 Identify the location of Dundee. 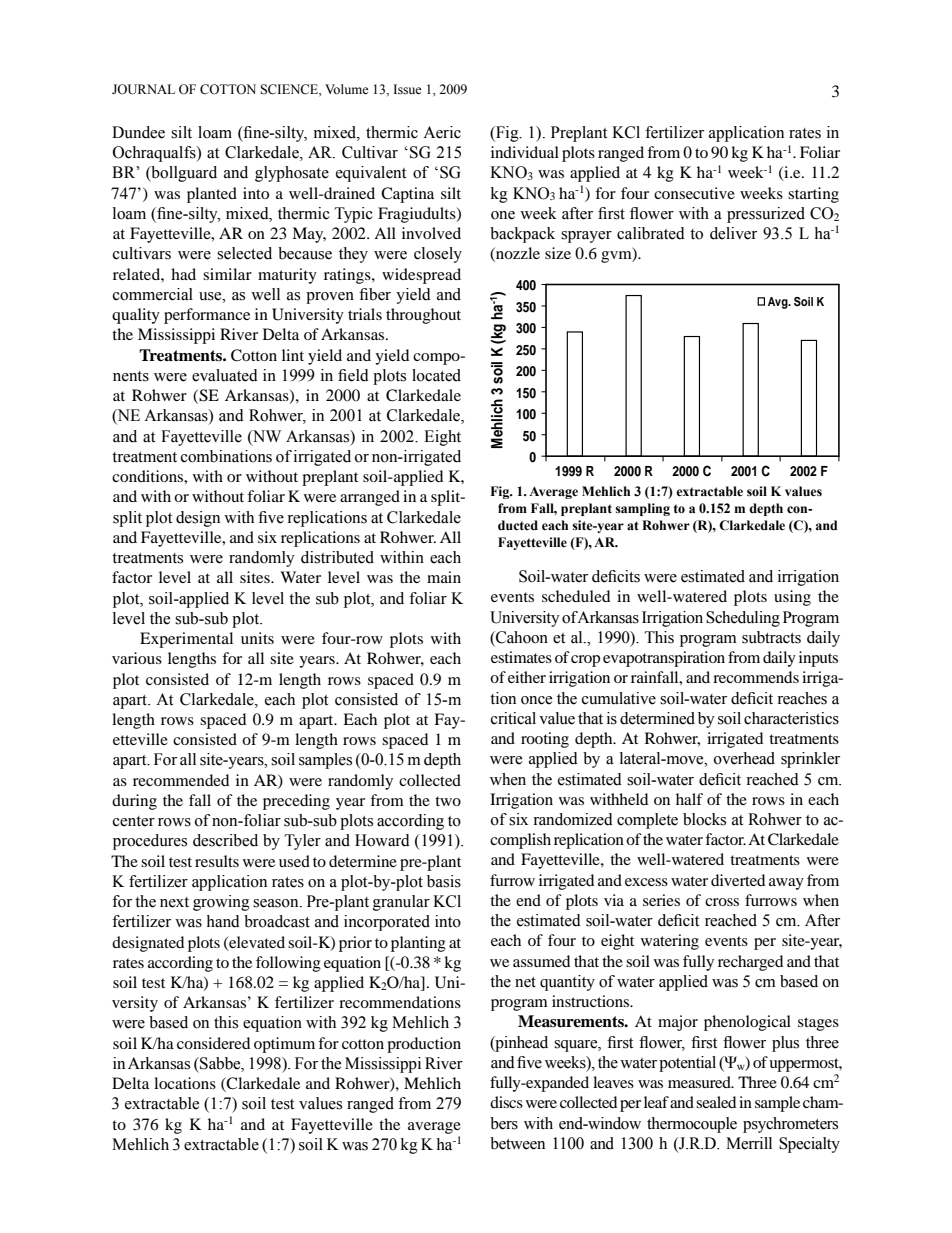
(138, 132).
